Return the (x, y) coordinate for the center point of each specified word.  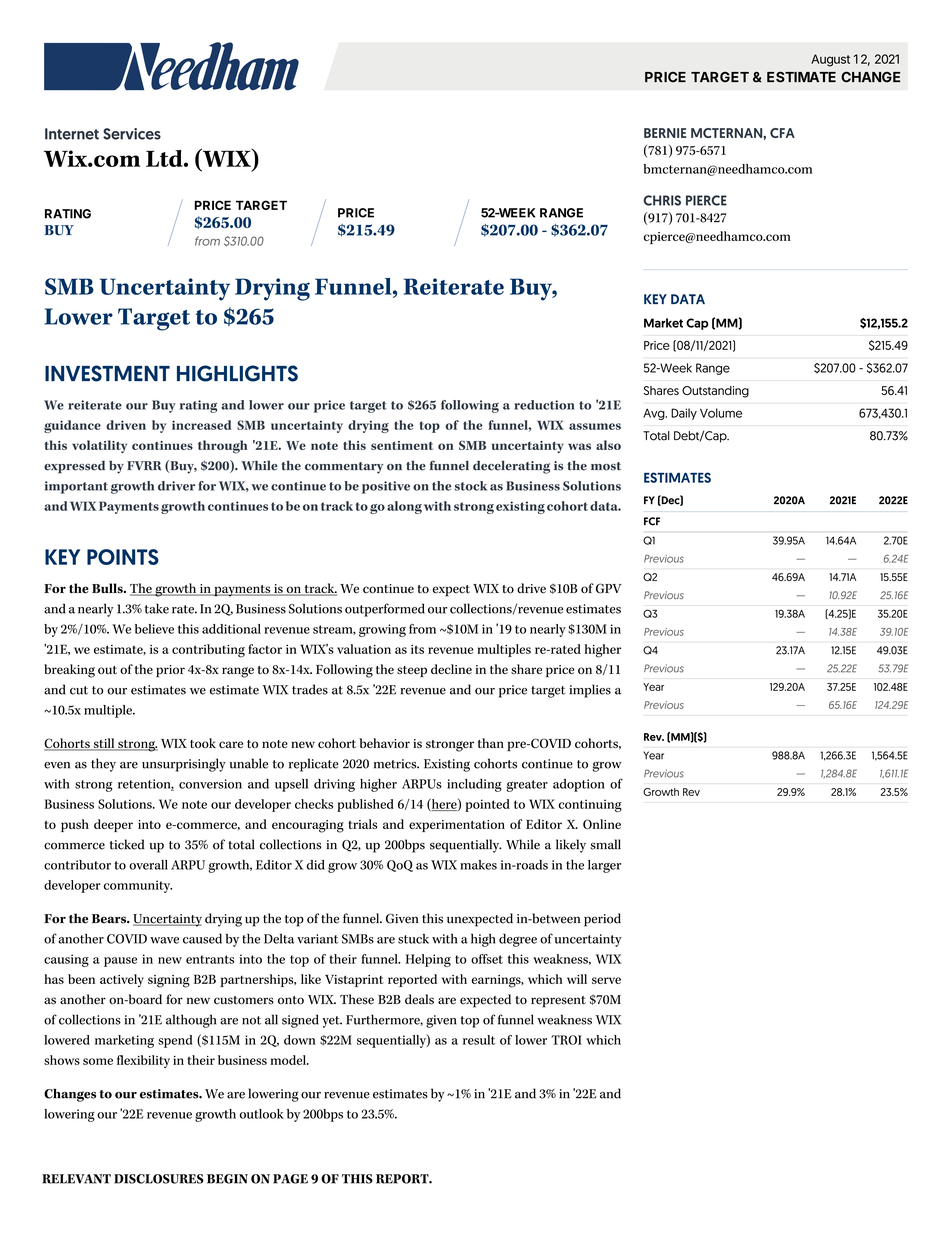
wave (164, 940)
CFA (782, 133)
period (602, 920)
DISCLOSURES (159, 1179)
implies (590, 691)
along (404, 507)
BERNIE (665, 133)
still (104, 744)
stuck (413, 939)
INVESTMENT (107, 373)
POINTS (123, 557)
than (491, 743)
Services (132, 134)
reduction (544, 405)
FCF (652, 521)
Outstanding (715, 392)
